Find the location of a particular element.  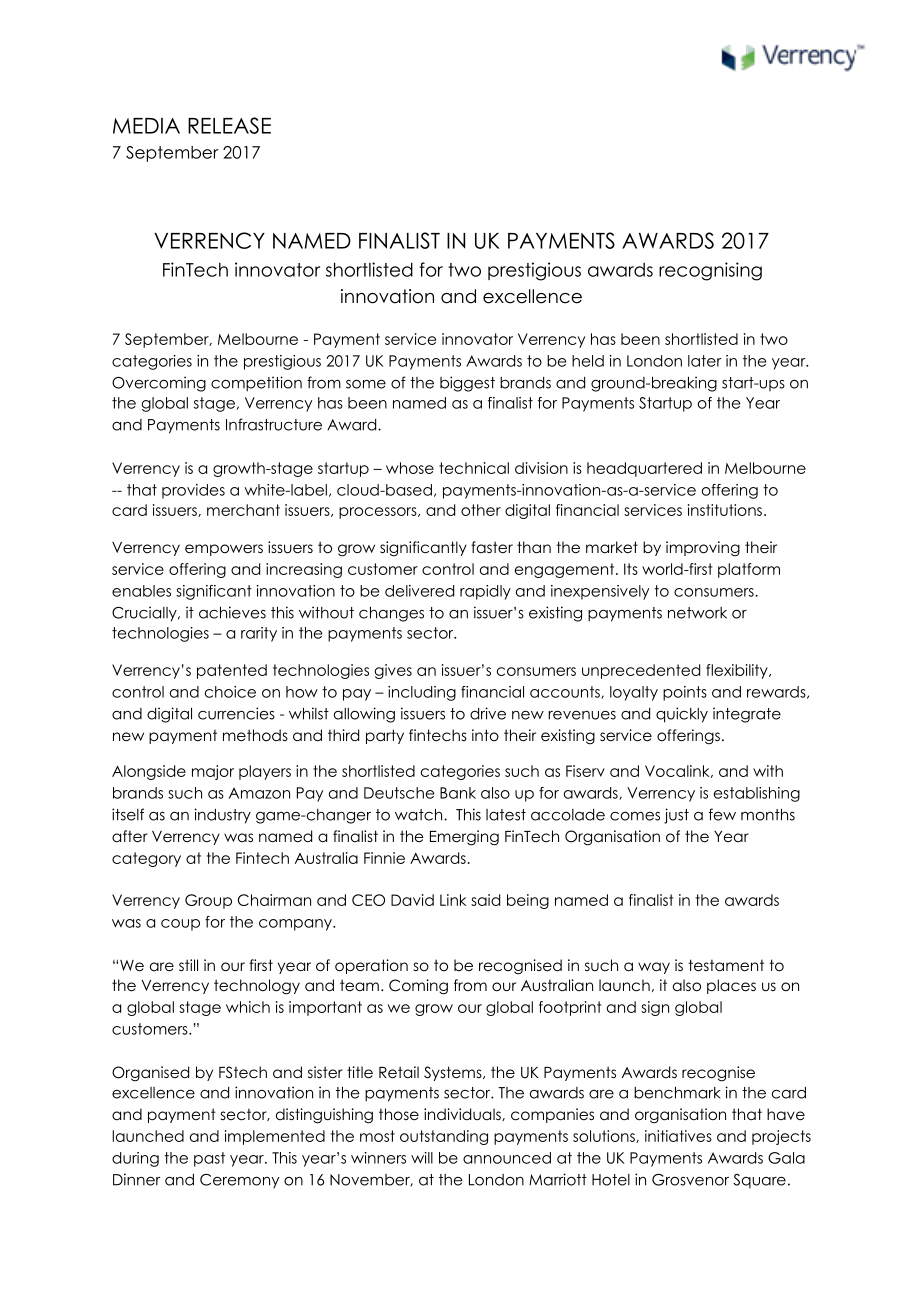

initiatives is located at coordinates (678, 1136).
